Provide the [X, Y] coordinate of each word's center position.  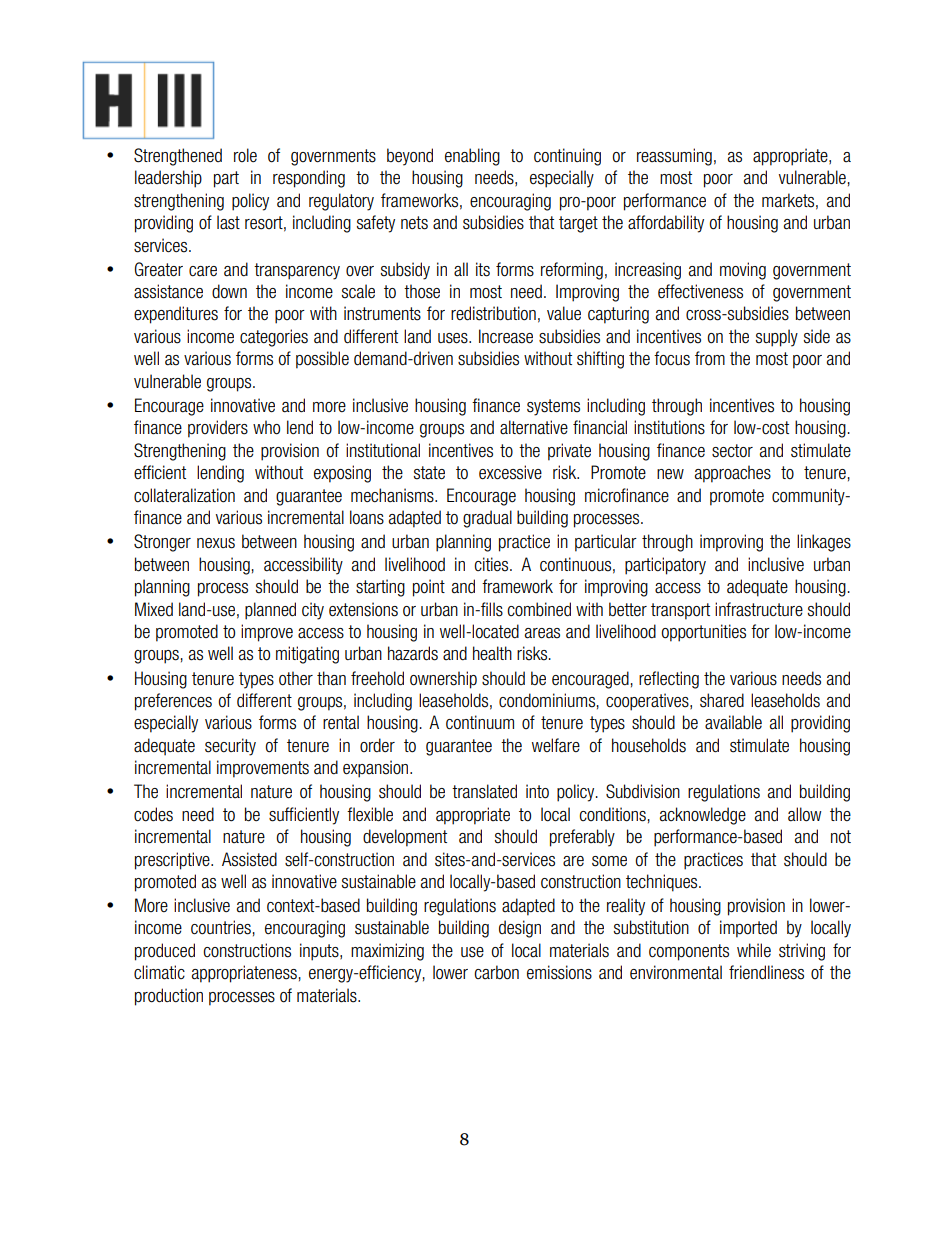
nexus [216, 543]
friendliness [766, 972]
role [245, 155]
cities [492, 564]
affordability [666, 224]
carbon [496, 972]
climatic [159, 972]
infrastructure [759, 609]
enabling [472, 157]
